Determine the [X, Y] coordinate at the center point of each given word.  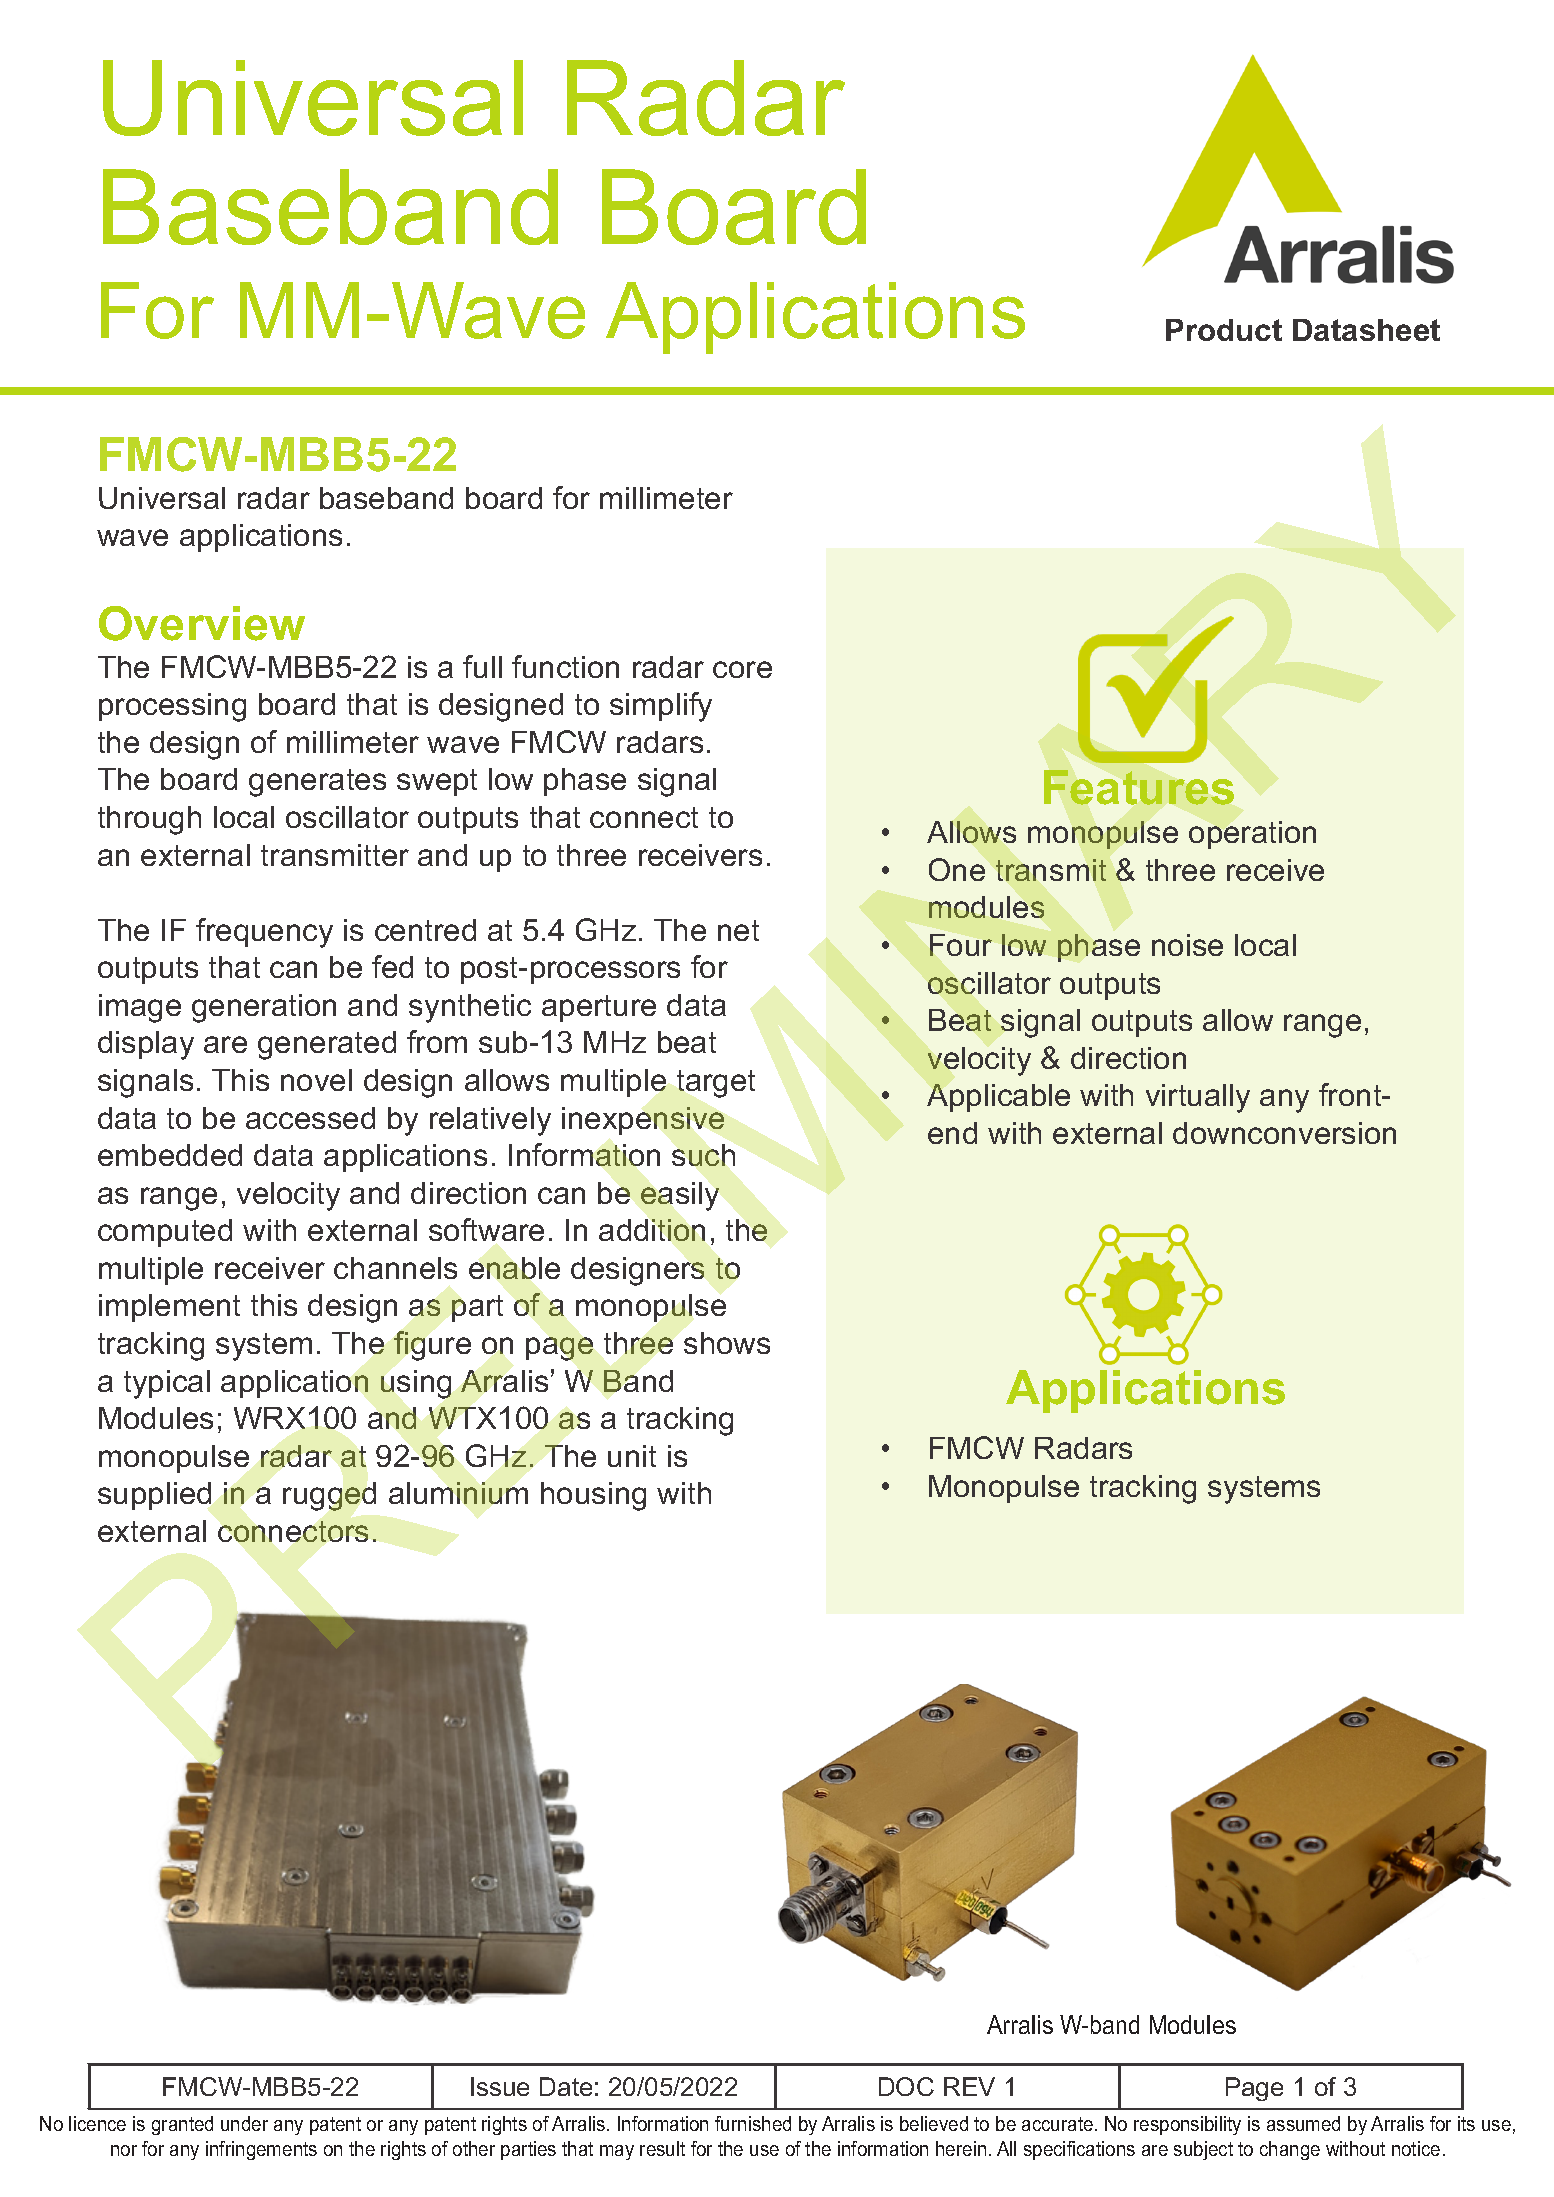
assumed [1303, 2123]
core [742, 669]
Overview [202, 623]
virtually [1198, 1098]
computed [165, 1233]
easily [680, 1196]
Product [1224, 330]
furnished [753, 2123]
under [244, 2123]
